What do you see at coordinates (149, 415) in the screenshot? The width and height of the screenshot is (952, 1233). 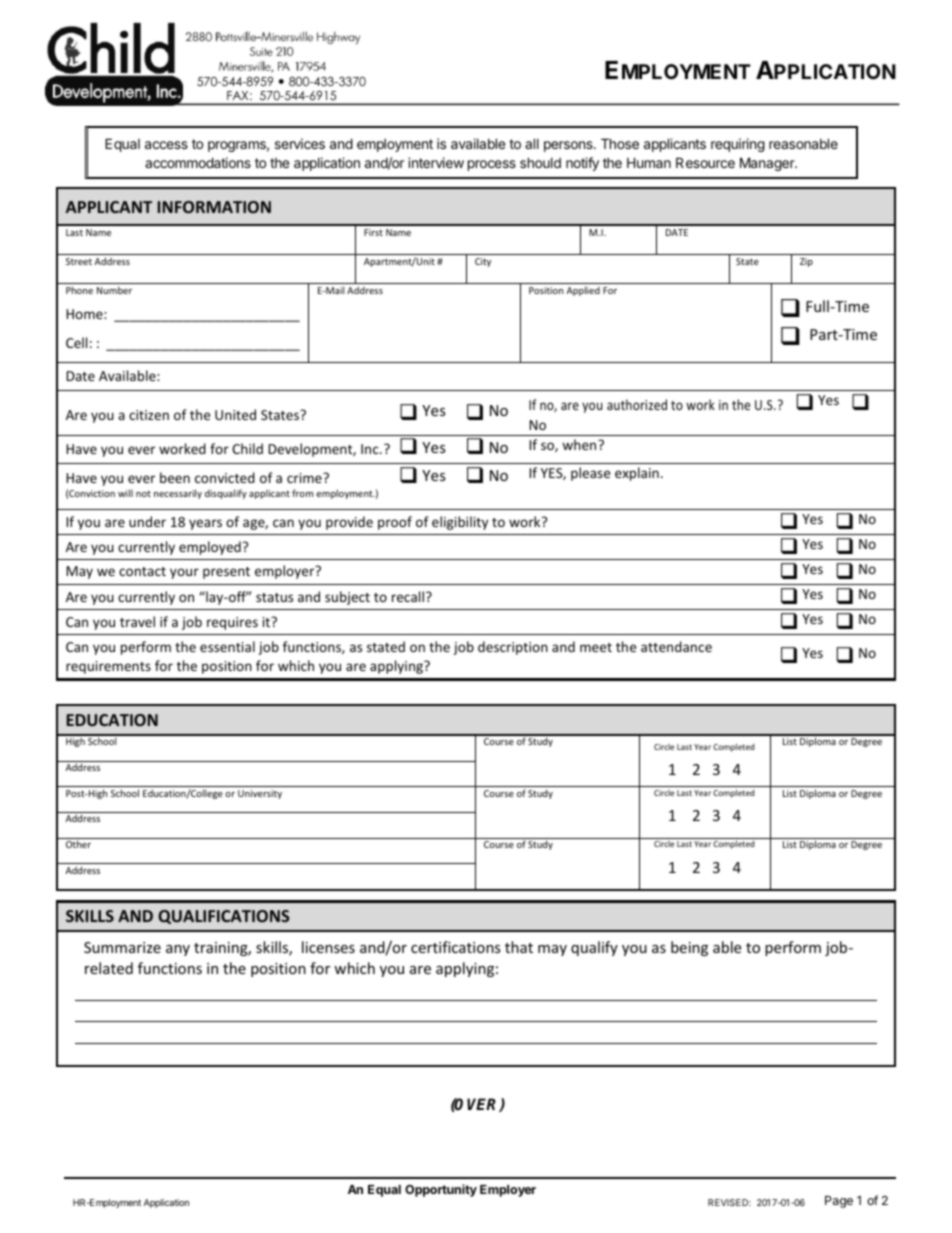 I see `citizen` at bounding box center [149, 415].
